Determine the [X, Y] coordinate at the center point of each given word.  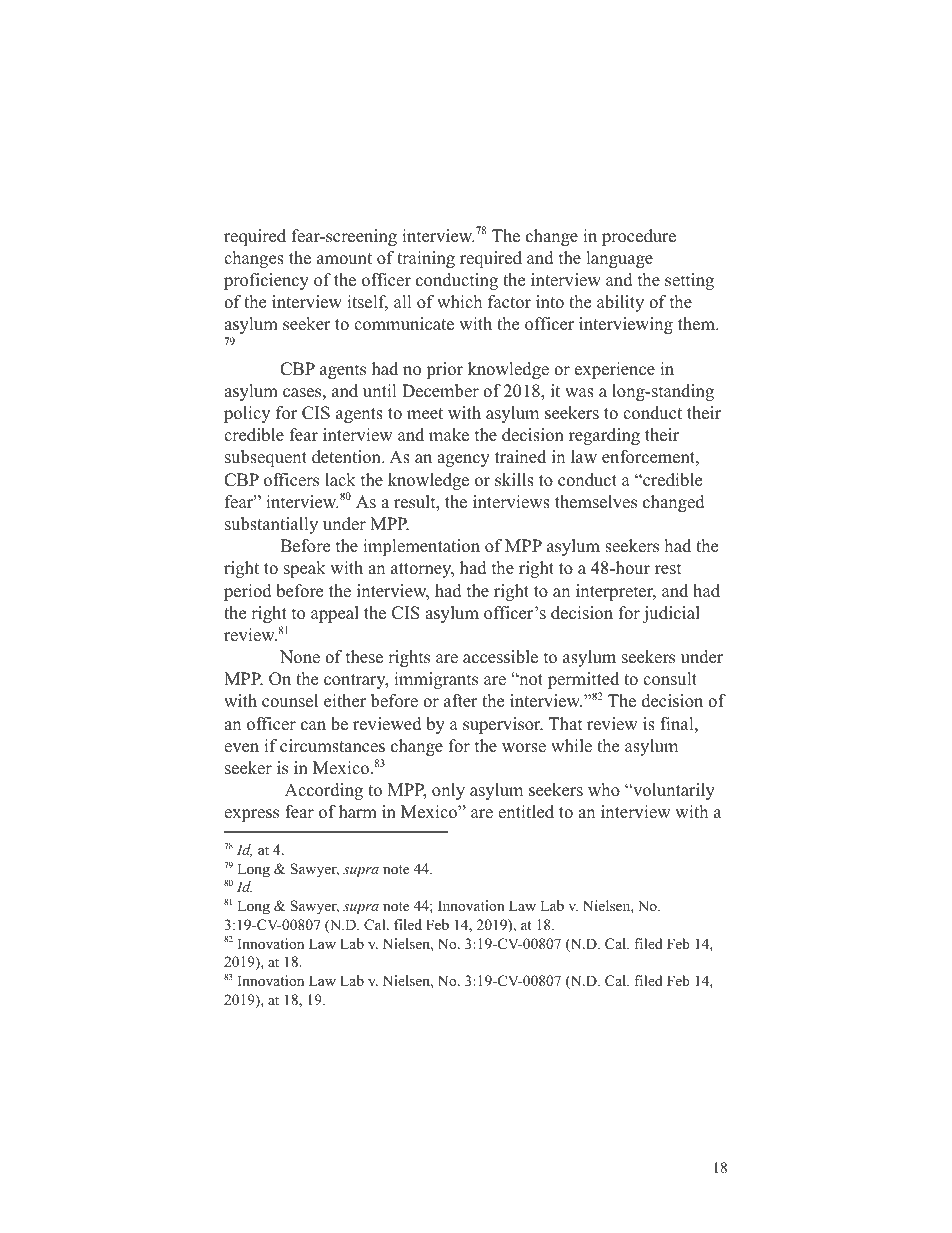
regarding [604, 436]
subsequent [266, 458]
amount [344, 259]
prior [444, 370]
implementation [421, 547]
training [426, 259]
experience [615, 370]
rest [668, 569]
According [324, 791]
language [619, 259]
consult [670, 679]
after [461, 701]
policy [247, 414]
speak [305, 569]
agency [463, 460]
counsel [290, 701]
